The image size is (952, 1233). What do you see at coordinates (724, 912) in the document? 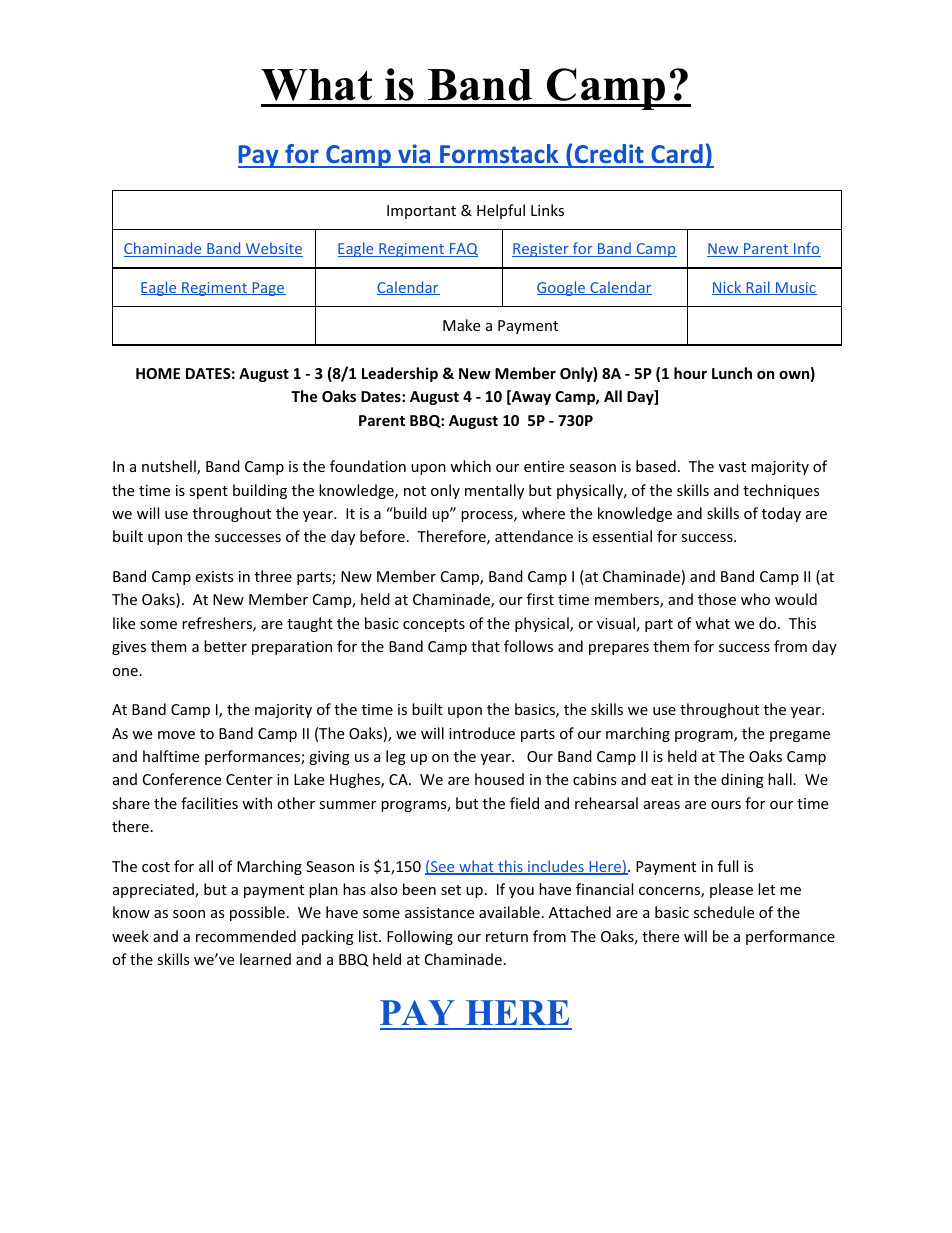
I see `schedule` at bounding box center [724, 912].
